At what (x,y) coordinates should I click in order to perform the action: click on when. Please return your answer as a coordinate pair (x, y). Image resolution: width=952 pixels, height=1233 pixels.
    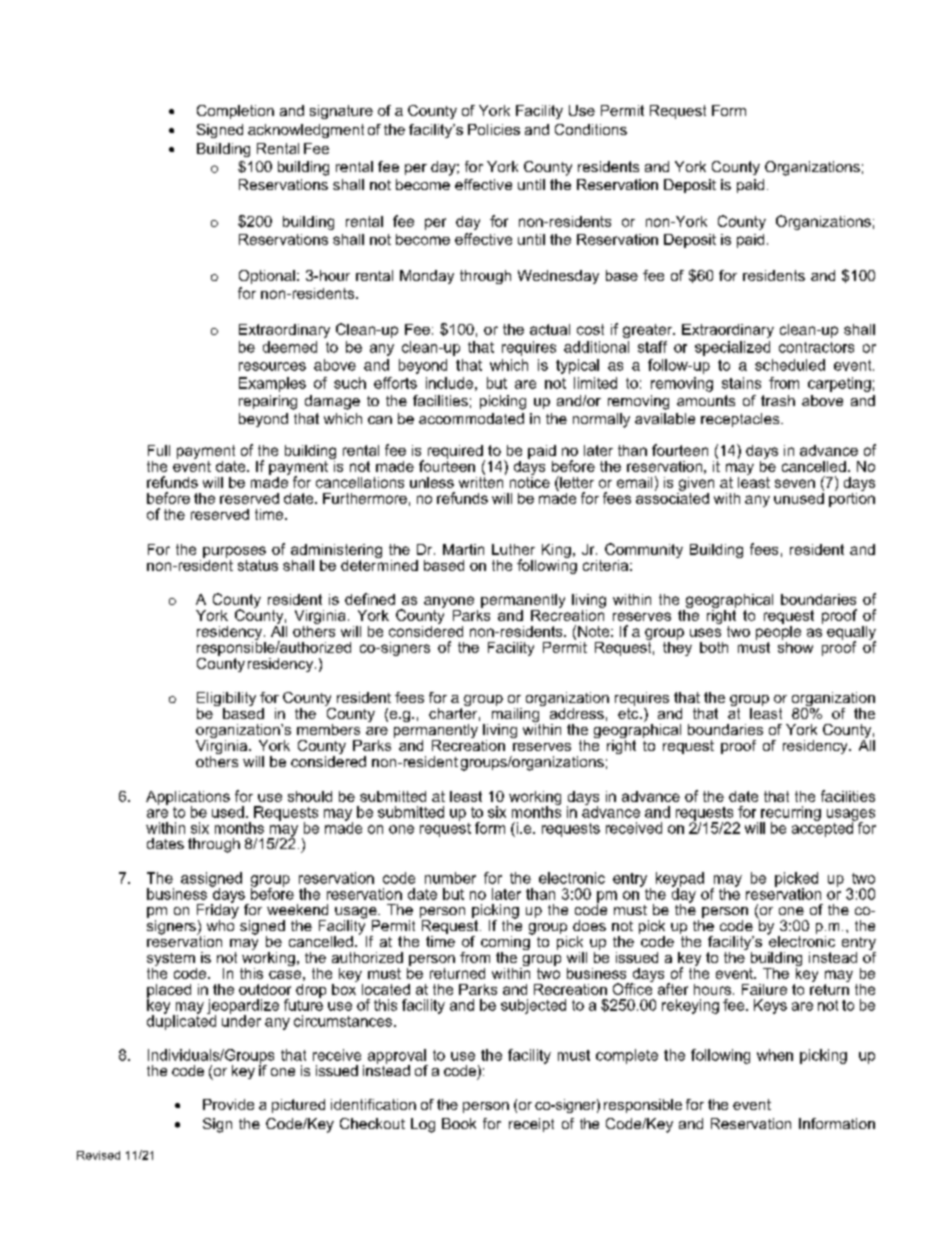
    Looking at the image, I should click on (775, 1055).
